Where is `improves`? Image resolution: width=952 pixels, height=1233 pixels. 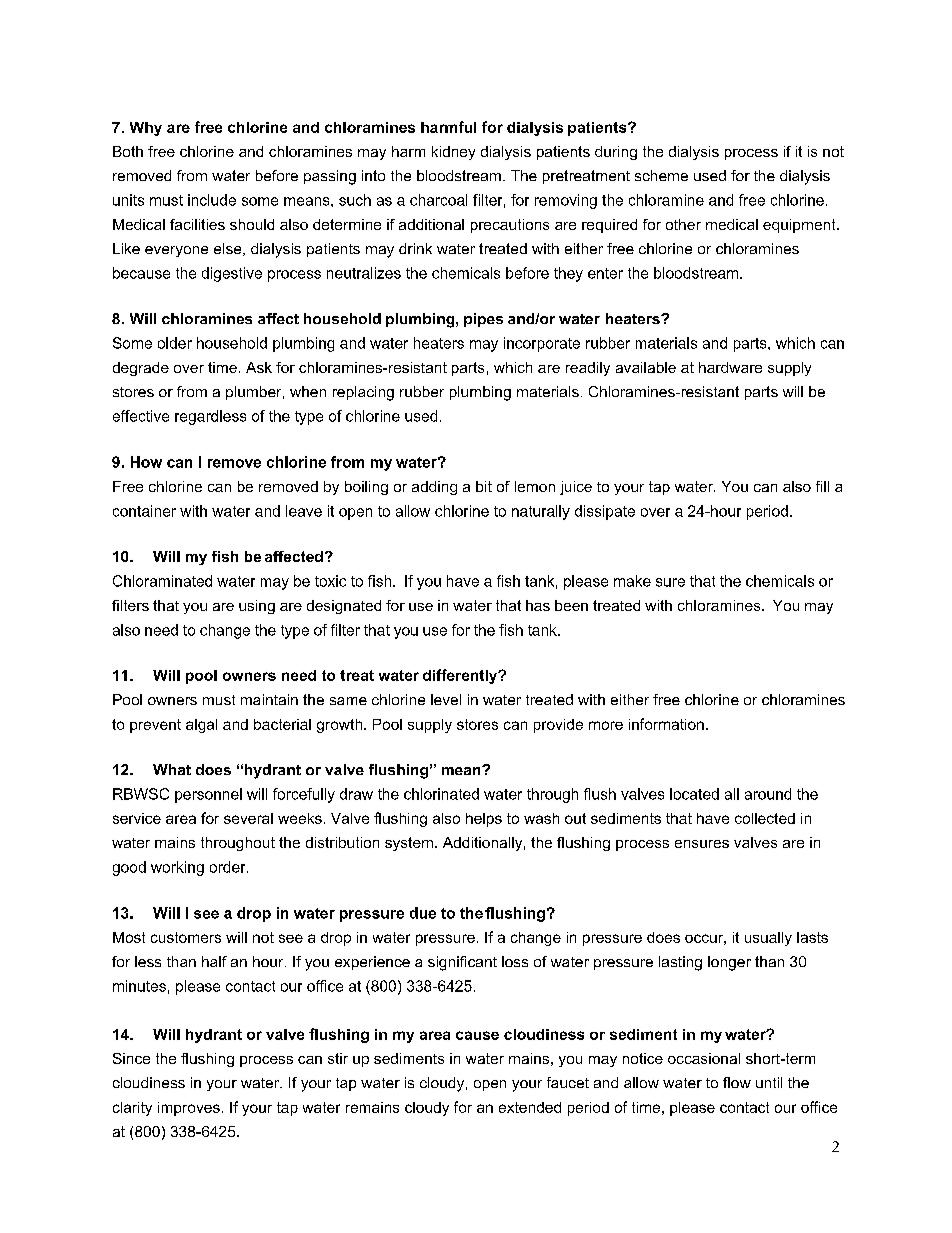
improves is located at coordinates (189, 1109).
